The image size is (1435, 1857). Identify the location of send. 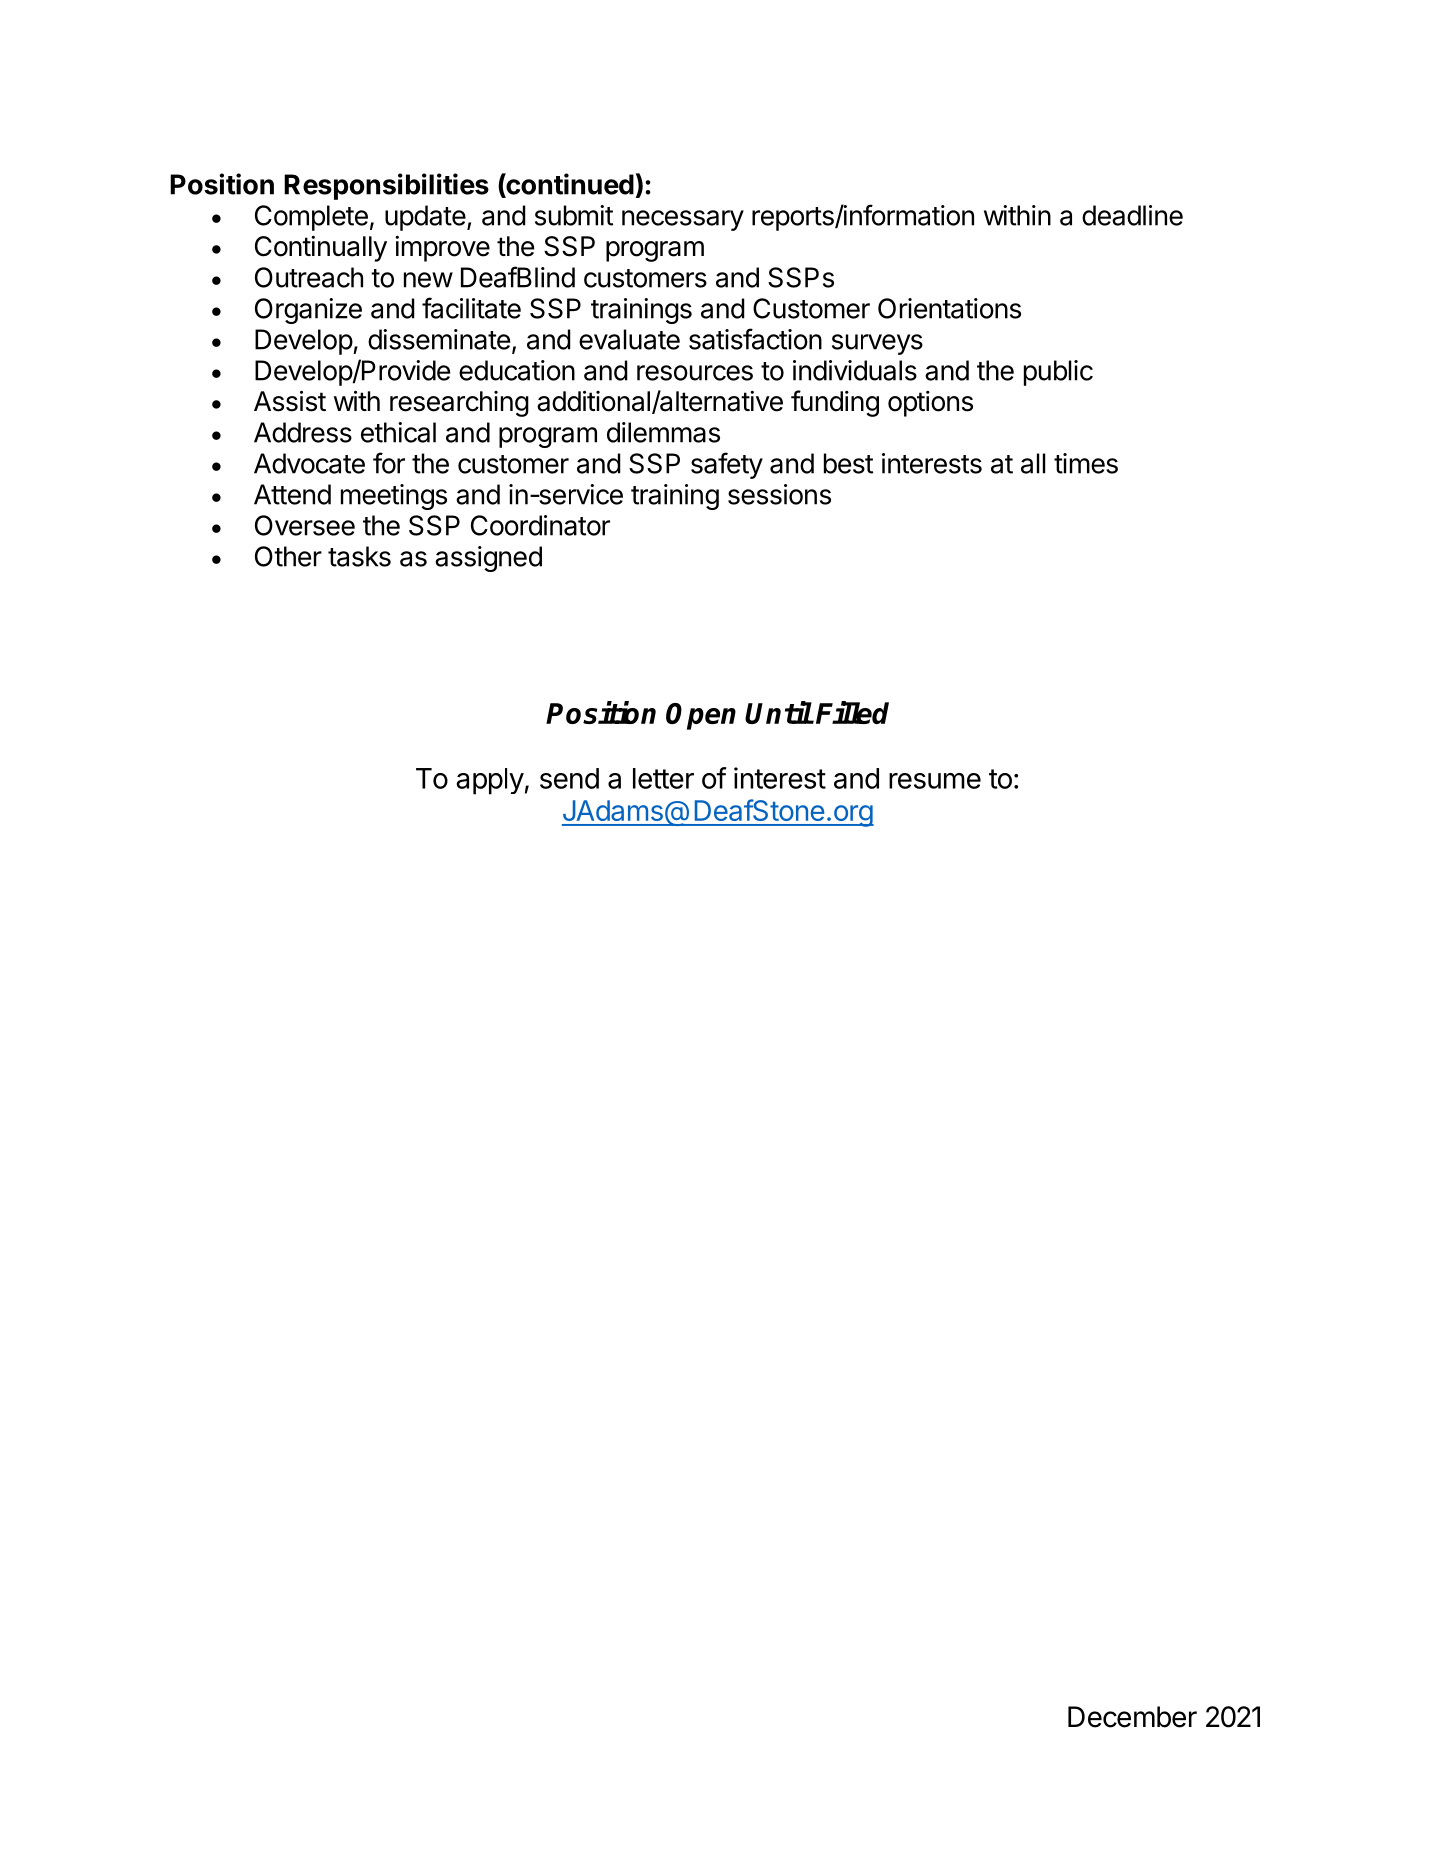
(569, 778).
